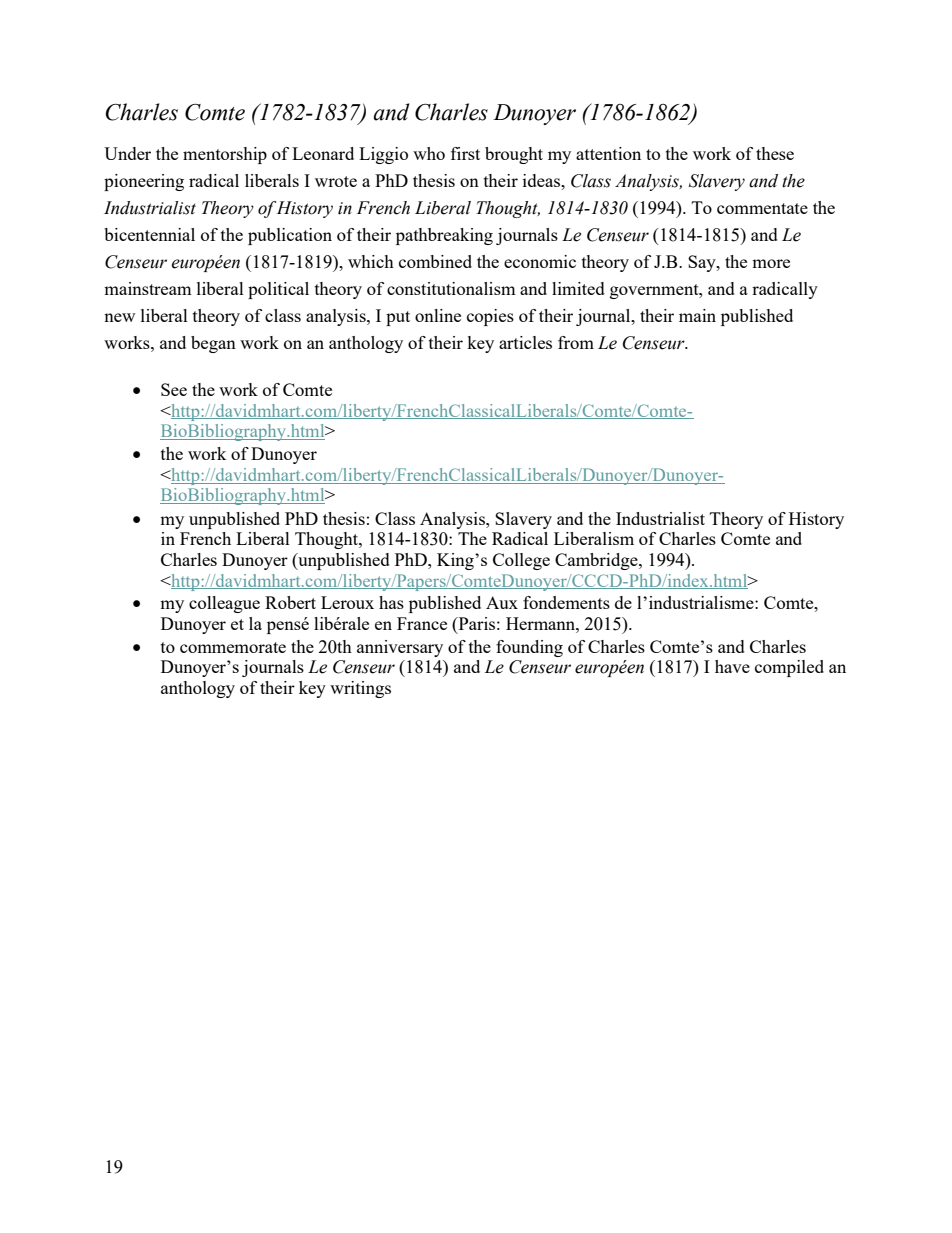  I want to click on College, so click(521, 561).
